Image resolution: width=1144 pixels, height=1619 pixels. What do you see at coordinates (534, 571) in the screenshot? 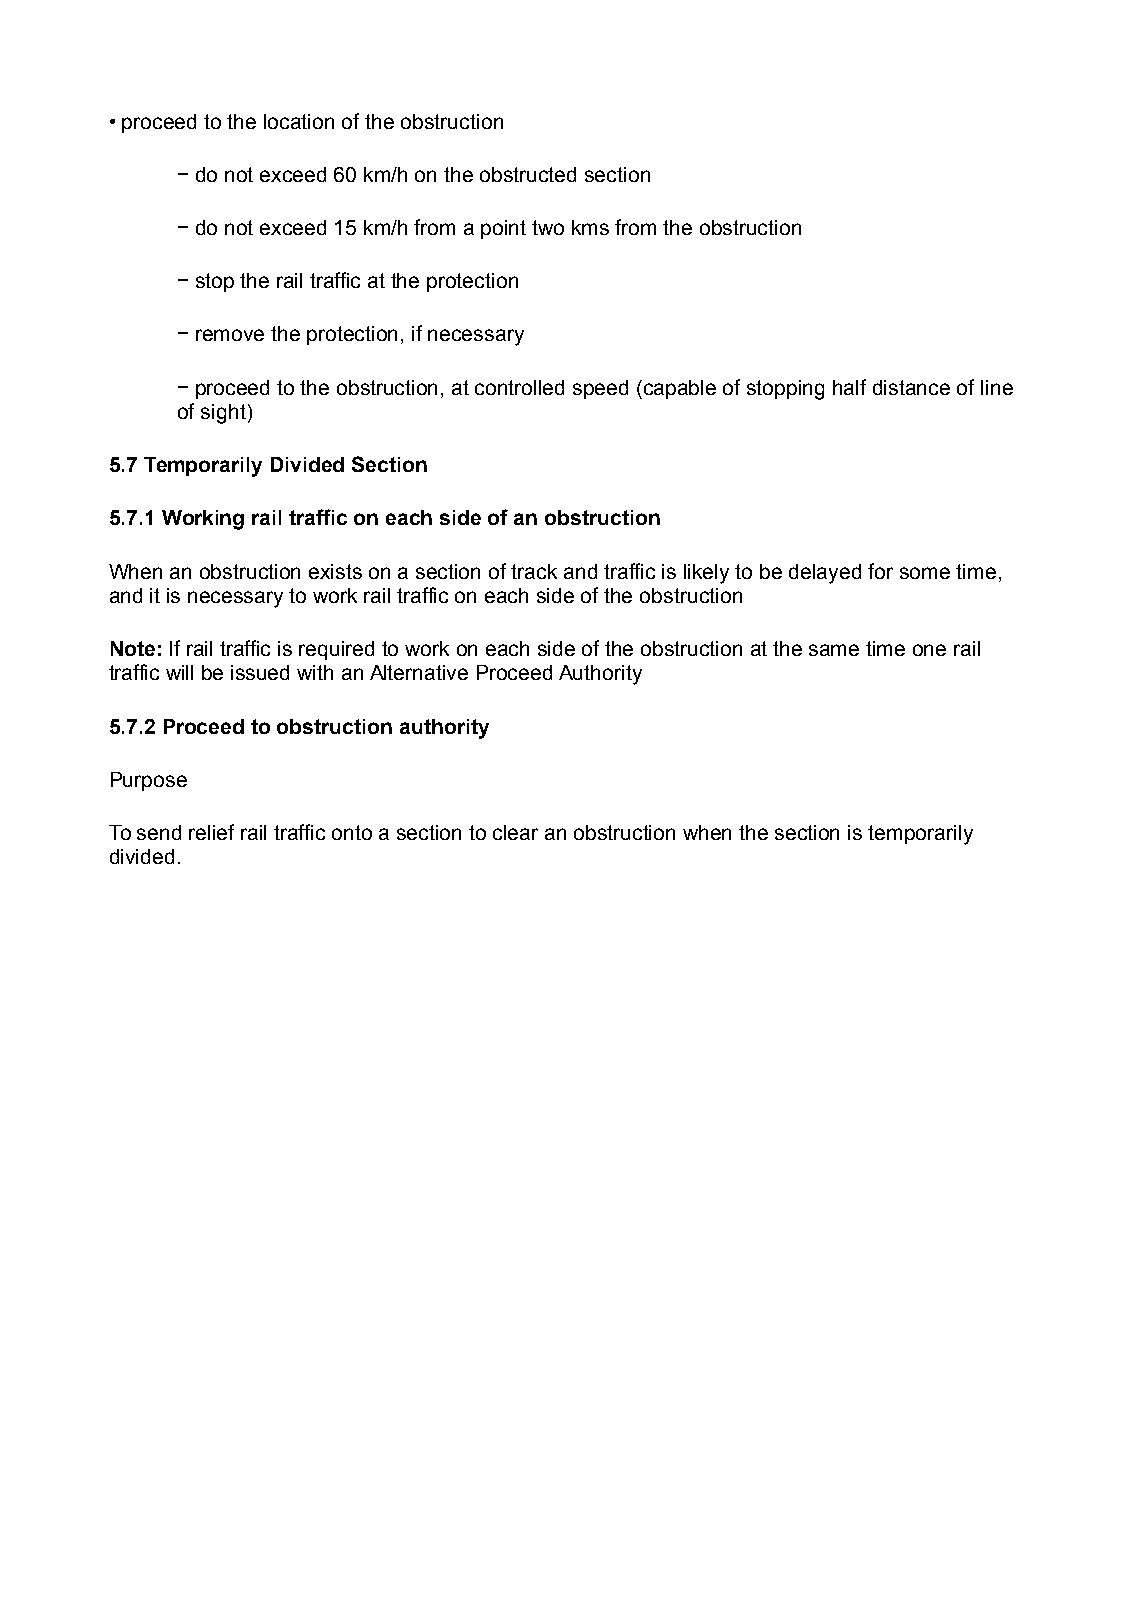
I see `track` at bounding box center [534, 571].
